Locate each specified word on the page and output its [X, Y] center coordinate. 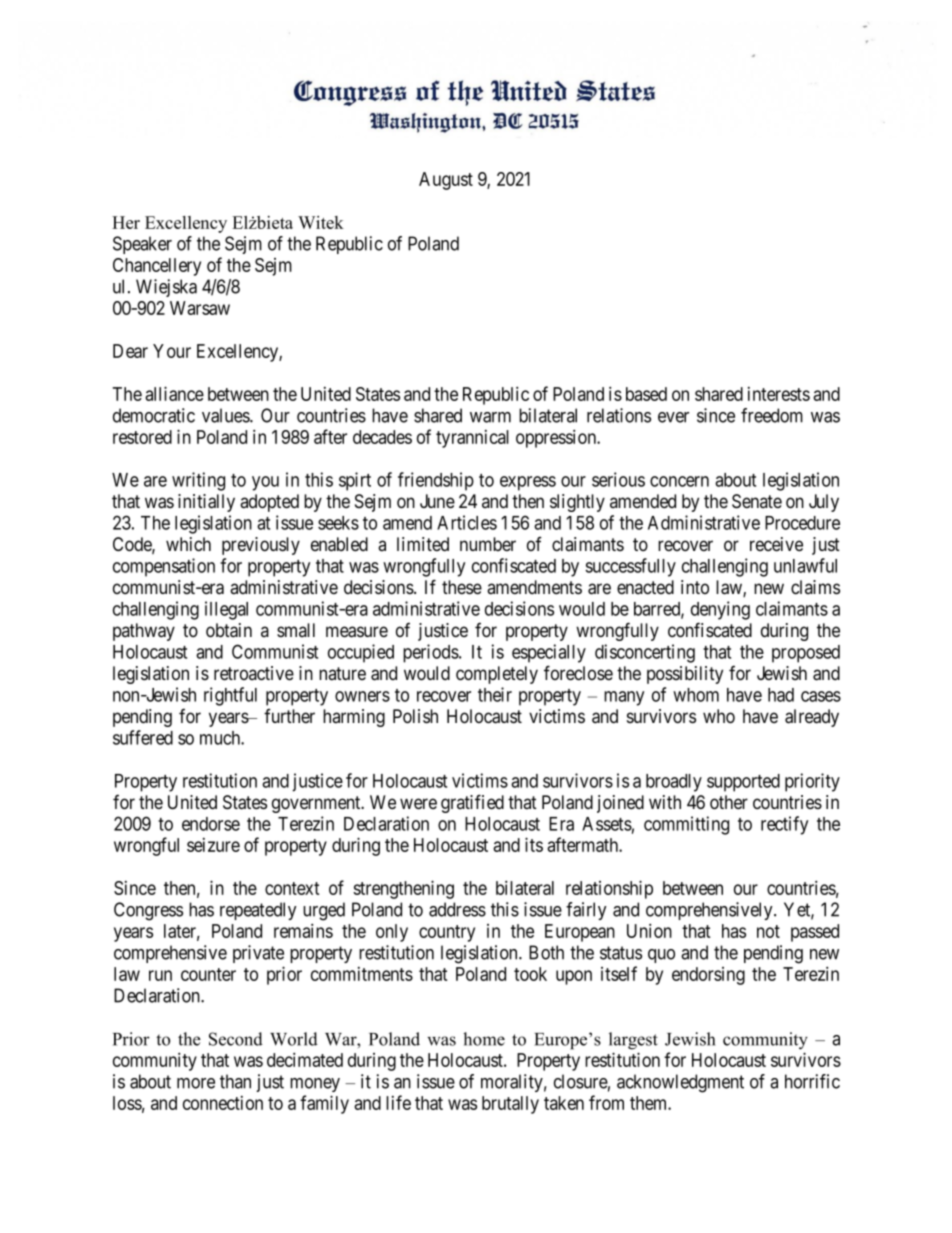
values [226, 415]
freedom [772, 415]
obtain [229, 630]
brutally [510, 1105]
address [457, 909]
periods [431, 653]
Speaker [142, 245]
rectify [784, 825]
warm [490, 417]
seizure [213, 845]
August [446, 181]
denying [720, 610]
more [196, 1083]
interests [779, 394]
